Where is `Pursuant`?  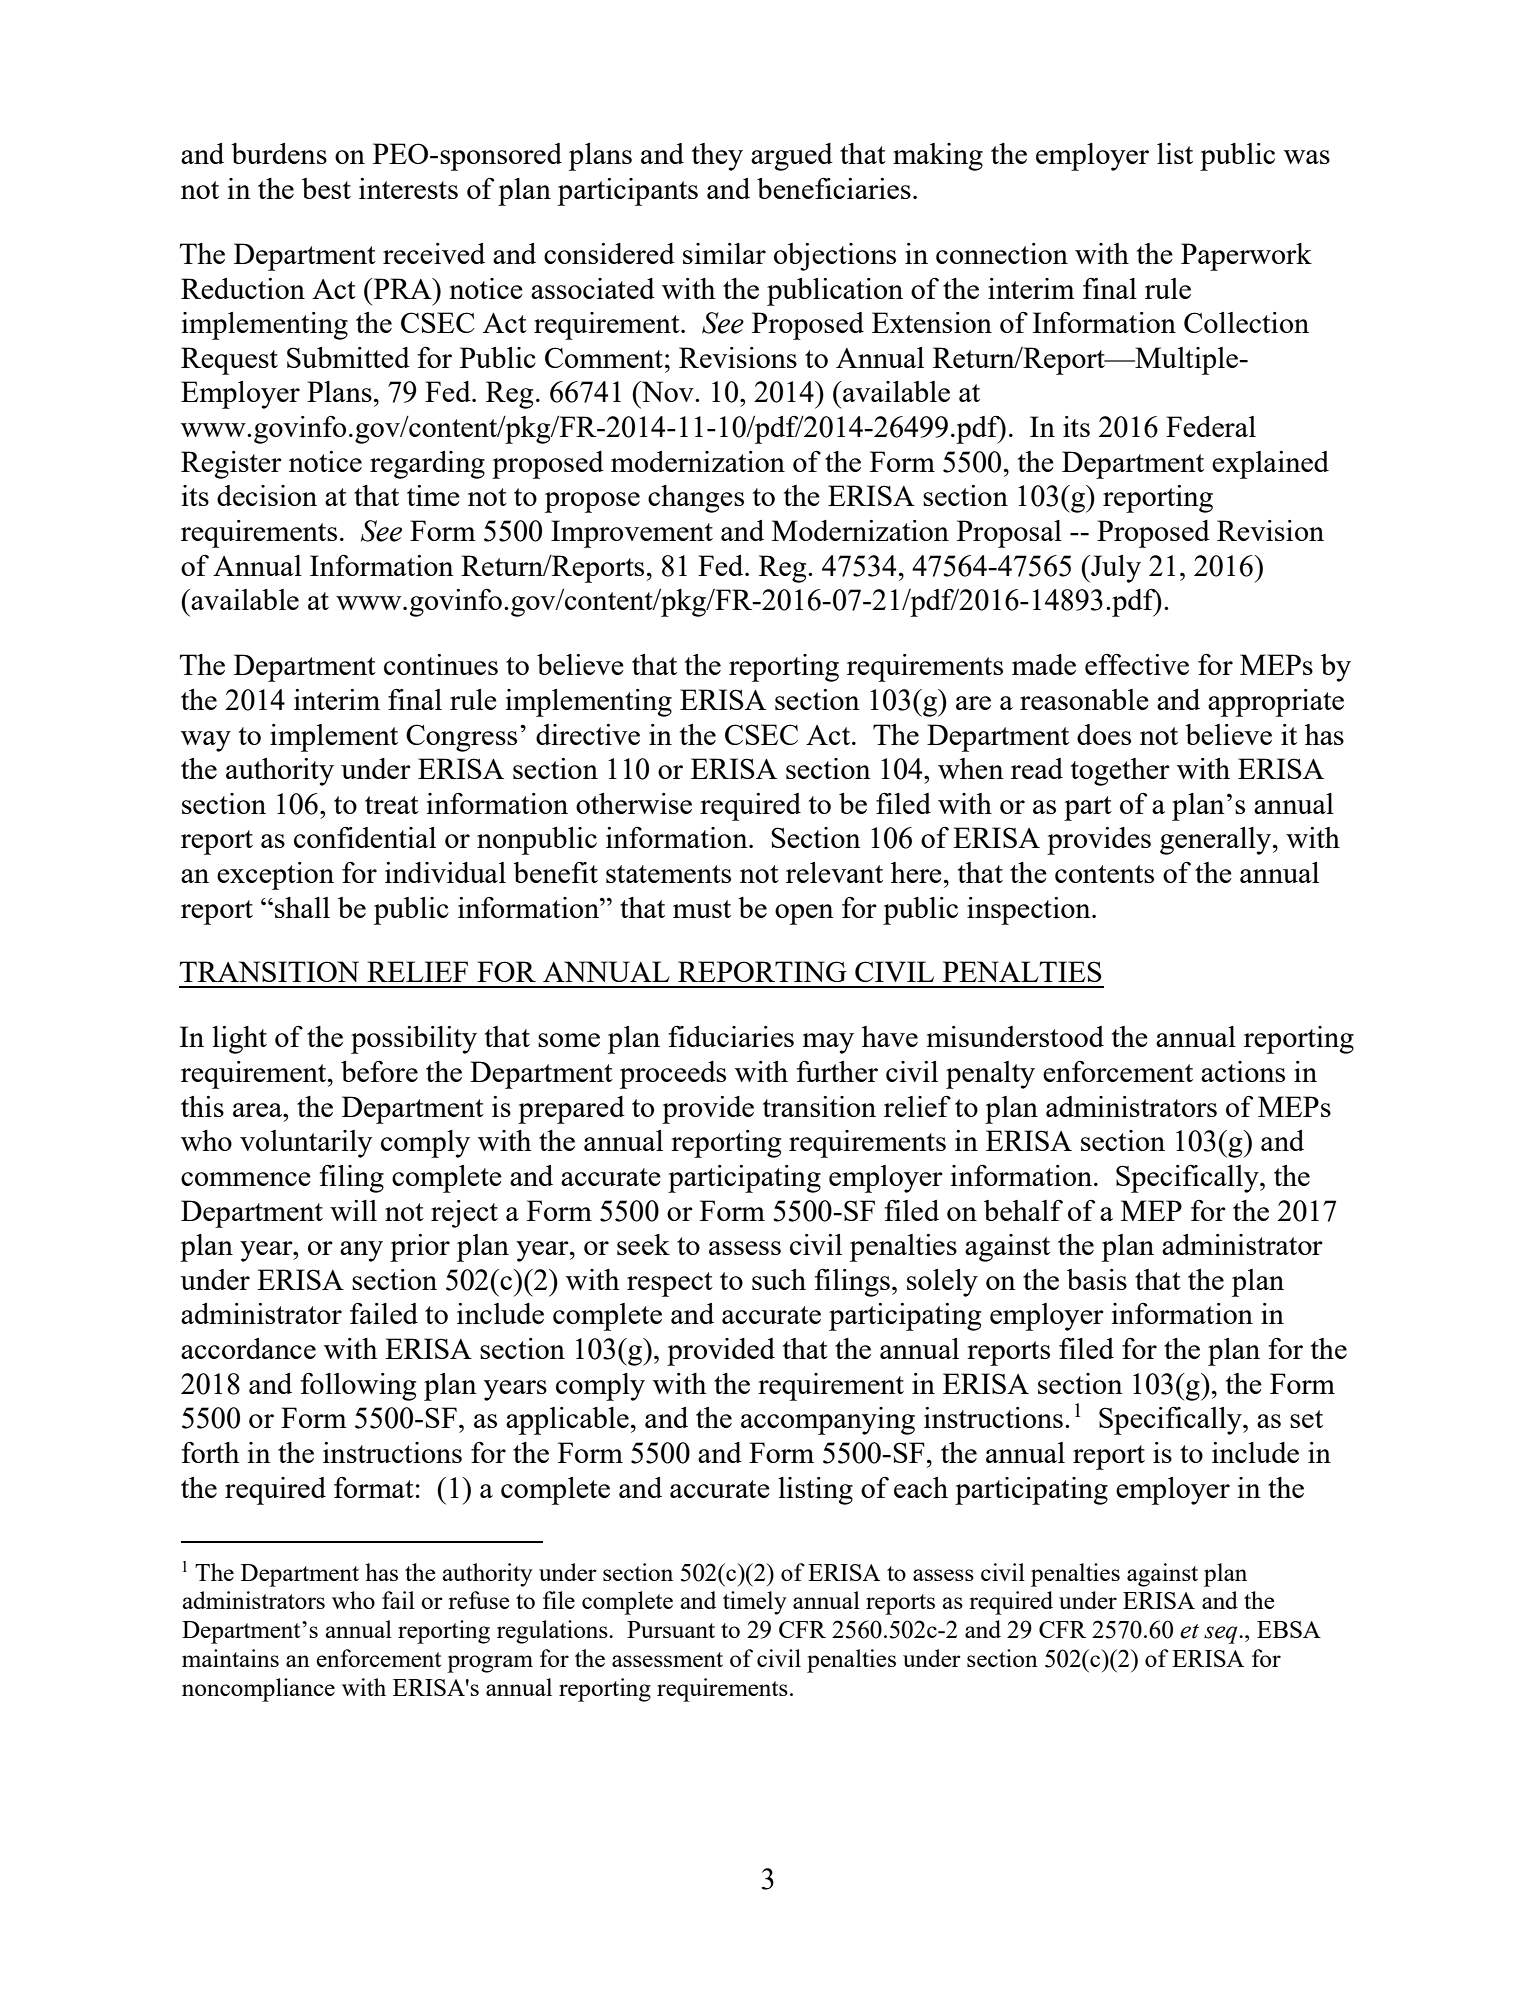
Pursuant is located at coordinates (671, 1629).
